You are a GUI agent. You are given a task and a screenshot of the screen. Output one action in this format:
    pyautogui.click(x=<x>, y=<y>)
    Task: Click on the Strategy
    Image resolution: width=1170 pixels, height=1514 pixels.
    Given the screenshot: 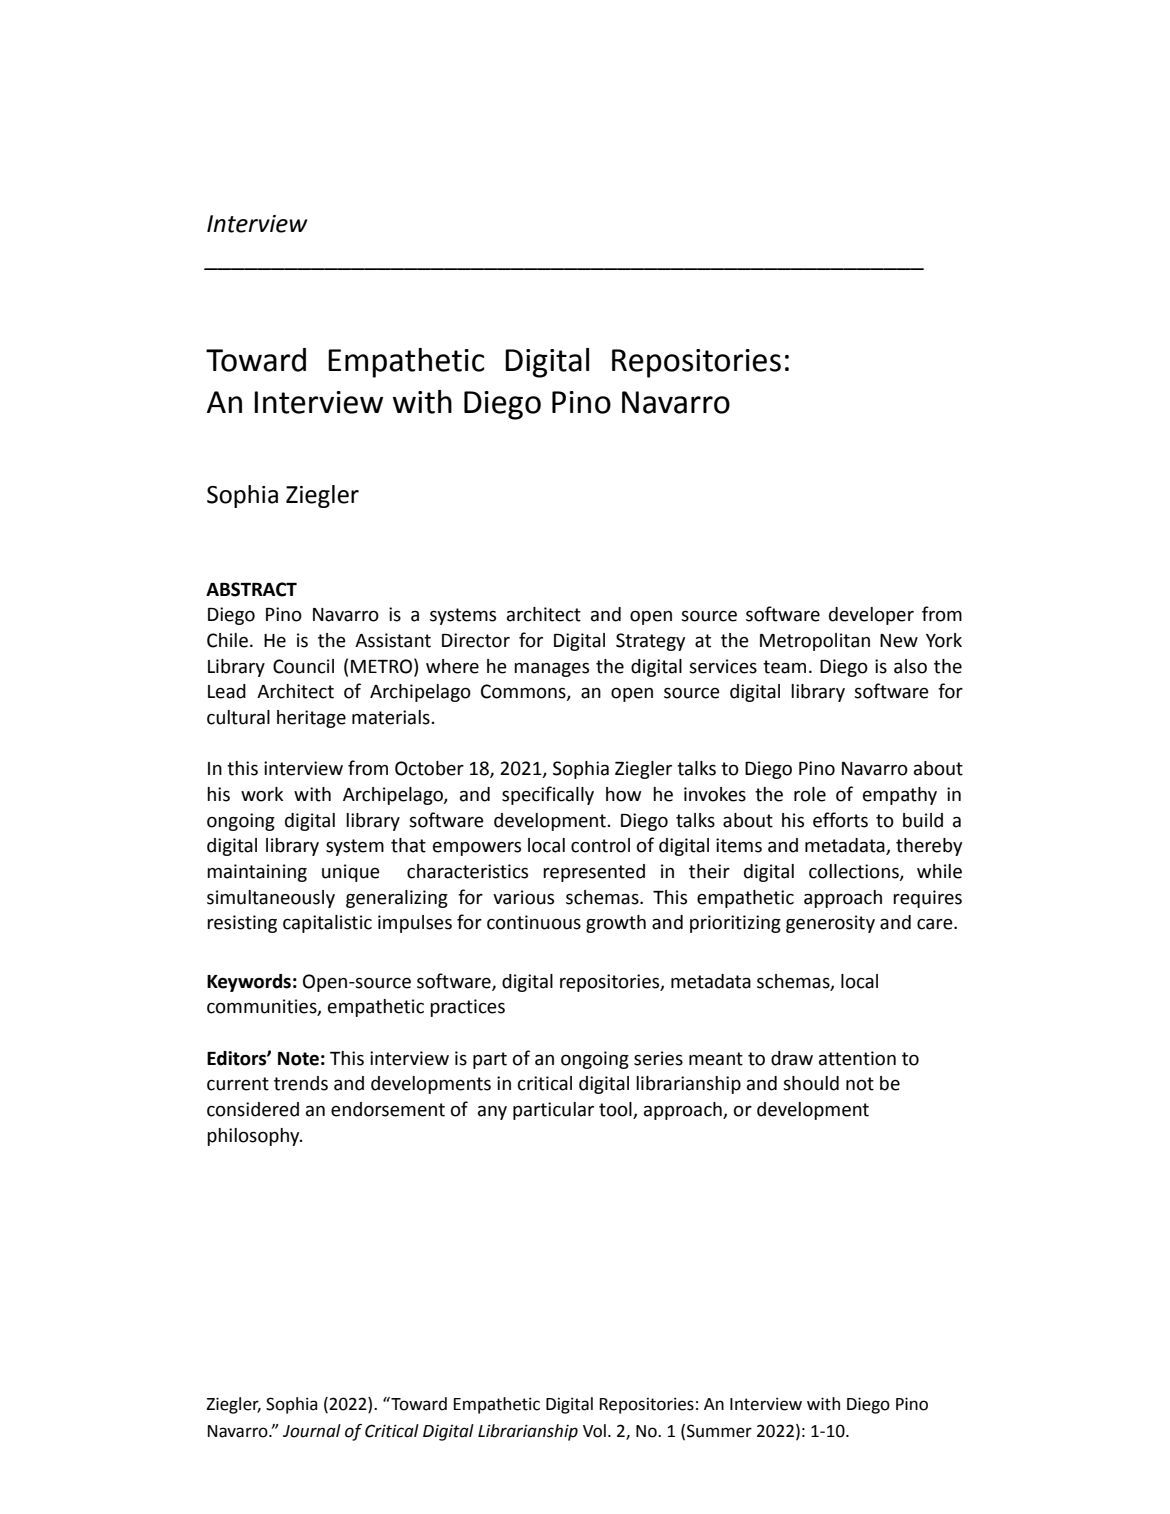 What is the action you would take?
    pyautogui.click(x=650, y=642)
